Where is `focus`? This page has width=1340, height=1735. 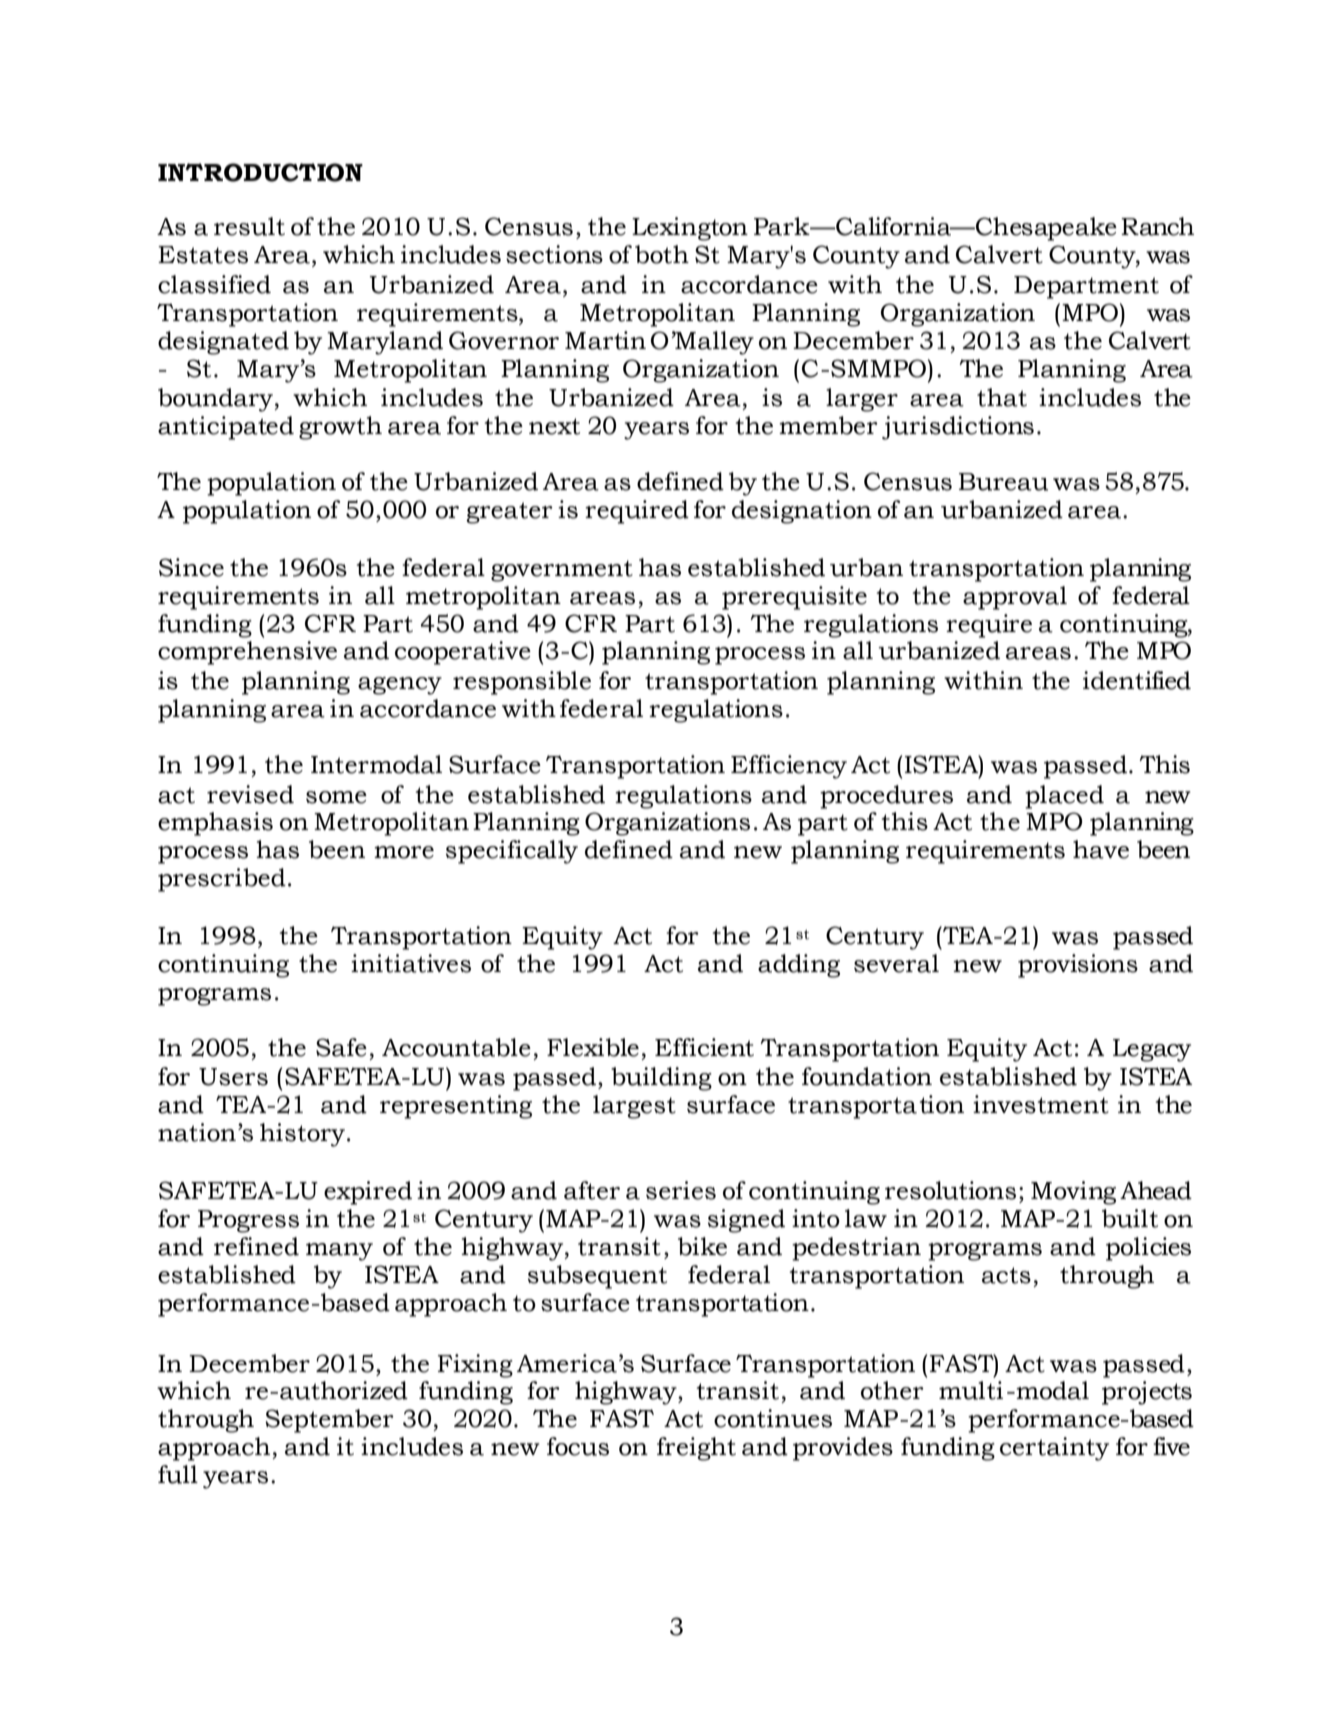 focus is located at coordinates (578, 1446).
